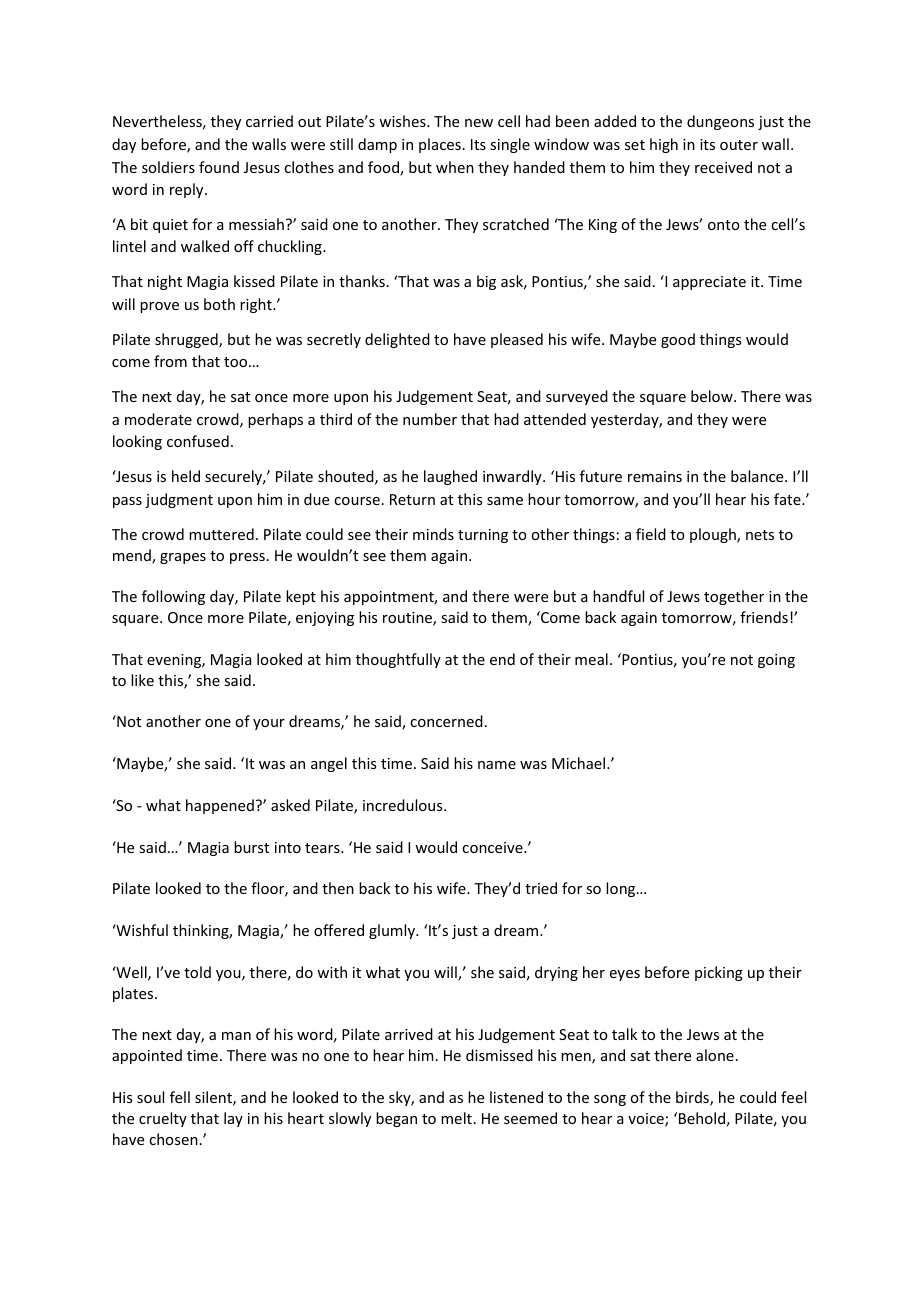 This image has height=1308, width=924. What do you see at coordinates (237, 362) in the image?
I see `too` at bounding box center [237, 362].
